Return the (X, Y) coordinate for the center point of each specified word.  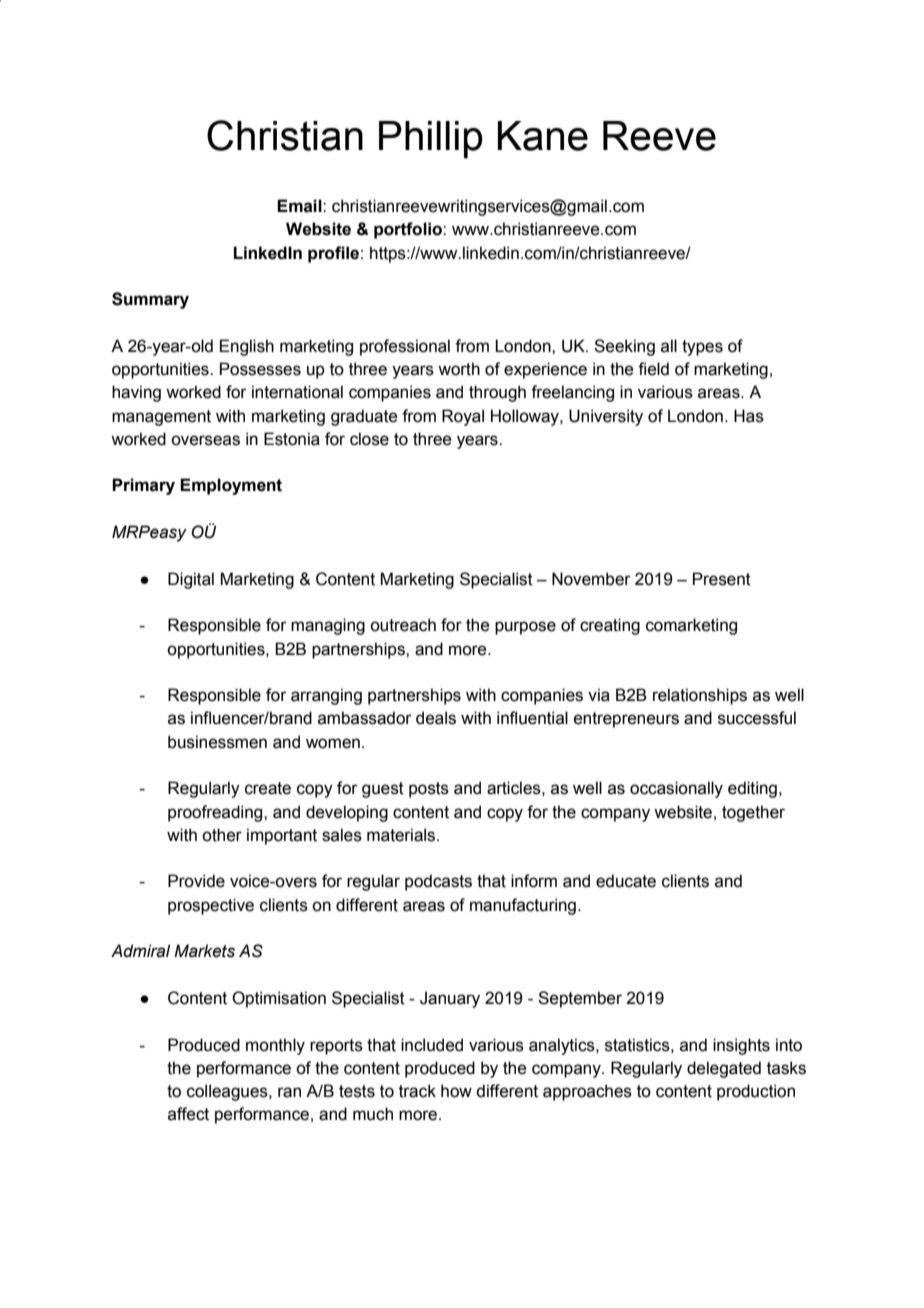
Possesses (260, 369)
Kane (543, 136)
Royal (463, 417)
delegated (724, 1069)
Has (749, 416)
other (222, 835)
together (753, 813)
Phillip (431, 140)
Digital (191, 580)
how (456, 1091)
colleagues (228, 1092)
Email (300, 206)
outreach (403, 625)
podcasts (438, 882)
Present (722, 579)
